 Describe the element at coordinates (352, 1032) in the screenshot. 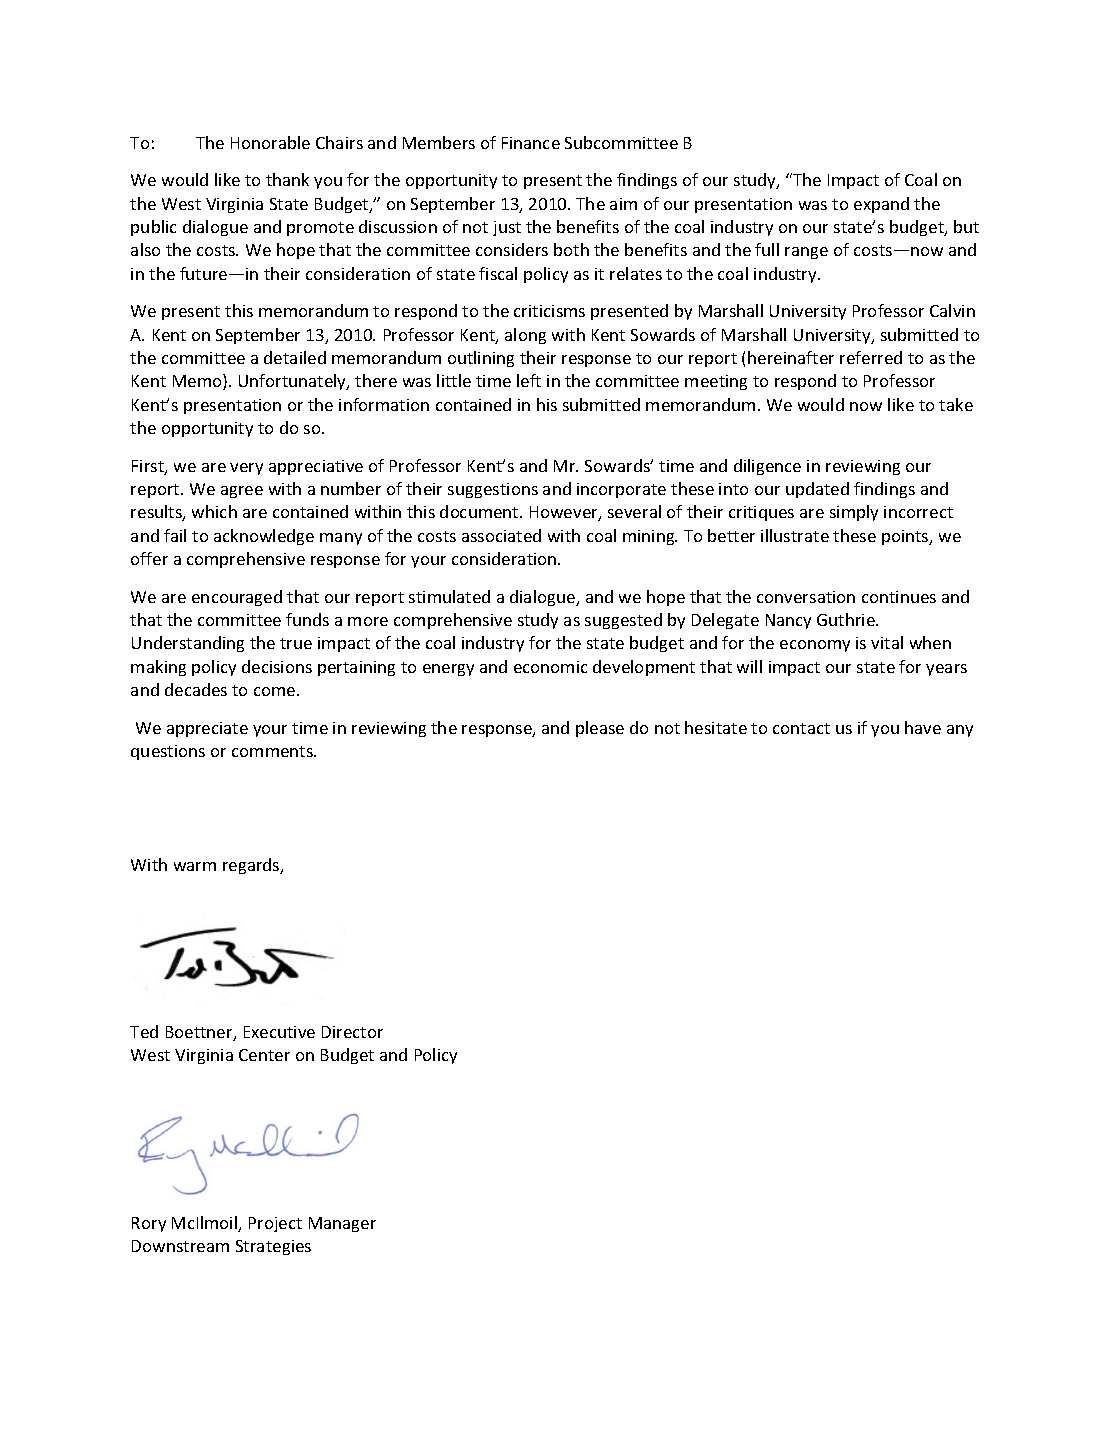

I see `Director` at that location.
